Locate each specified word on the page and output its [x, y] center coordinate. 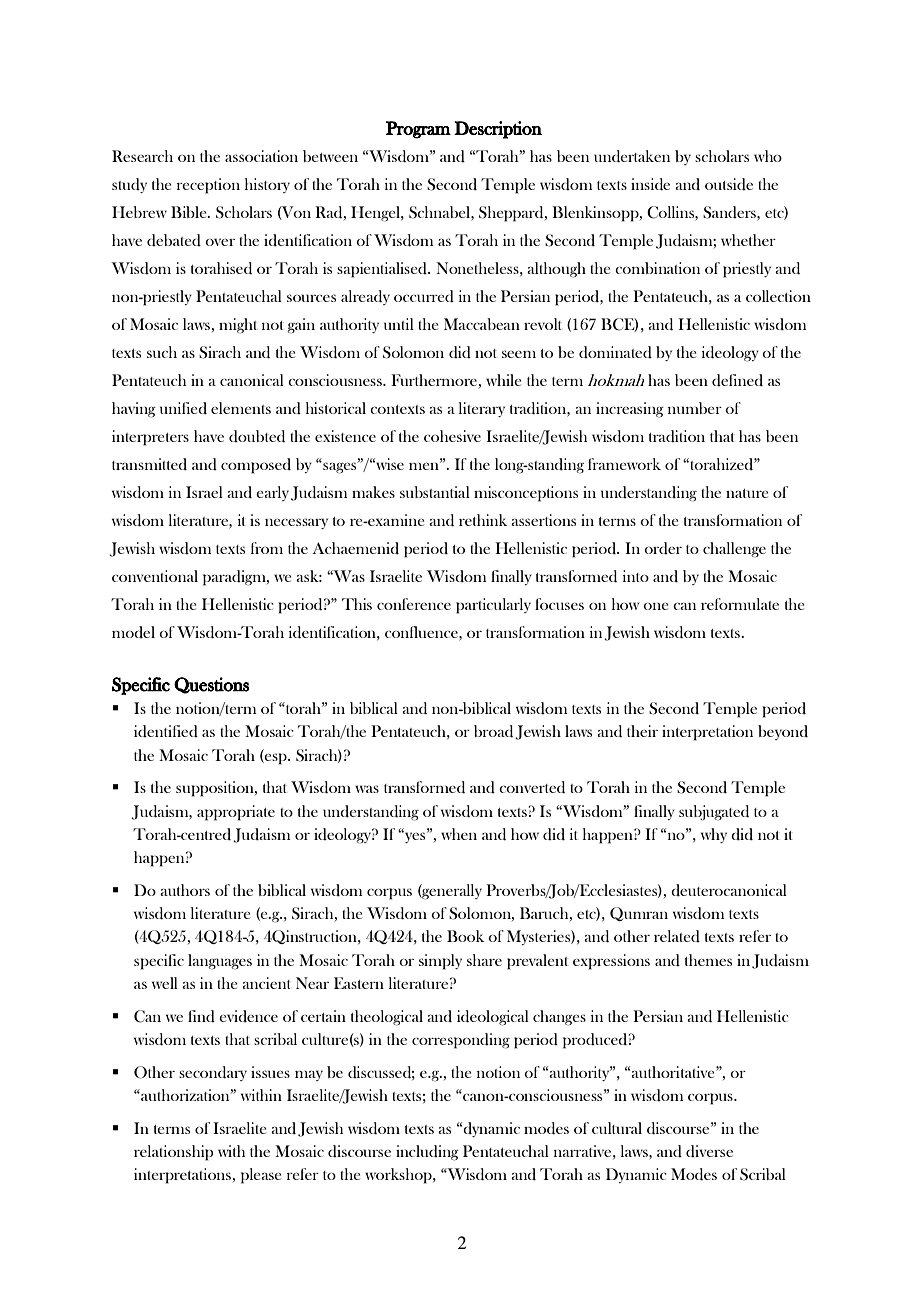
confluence [422, 632]
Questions [212, 685]
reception [208, 186]
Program [418, 130]
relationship [174, 1153]
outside [729, 184]
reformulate [740, 604]
